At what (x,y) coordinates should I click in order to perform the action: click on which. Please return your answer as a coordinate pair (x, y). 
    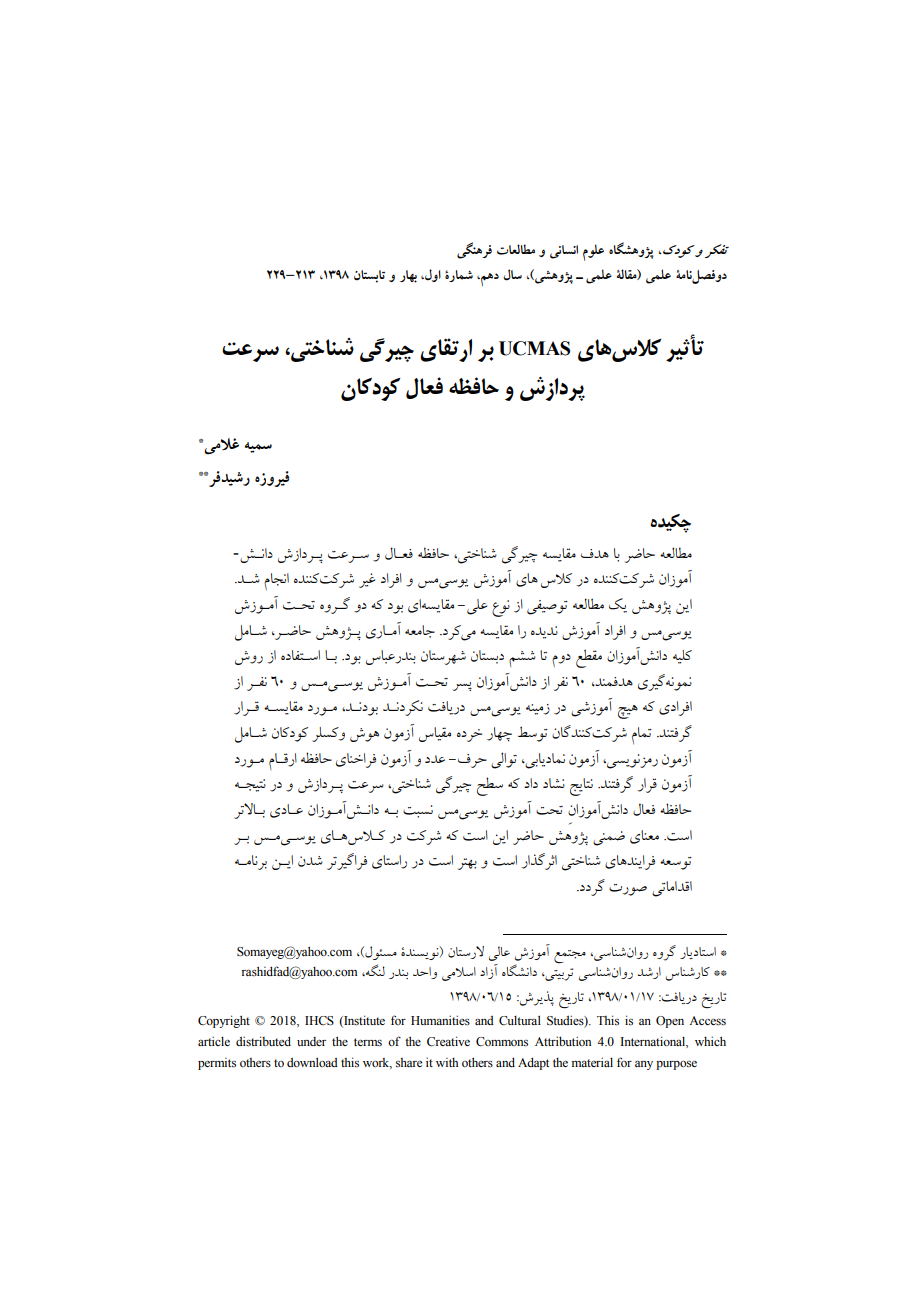
    Looking at the image, I should click on (710, 1041).
